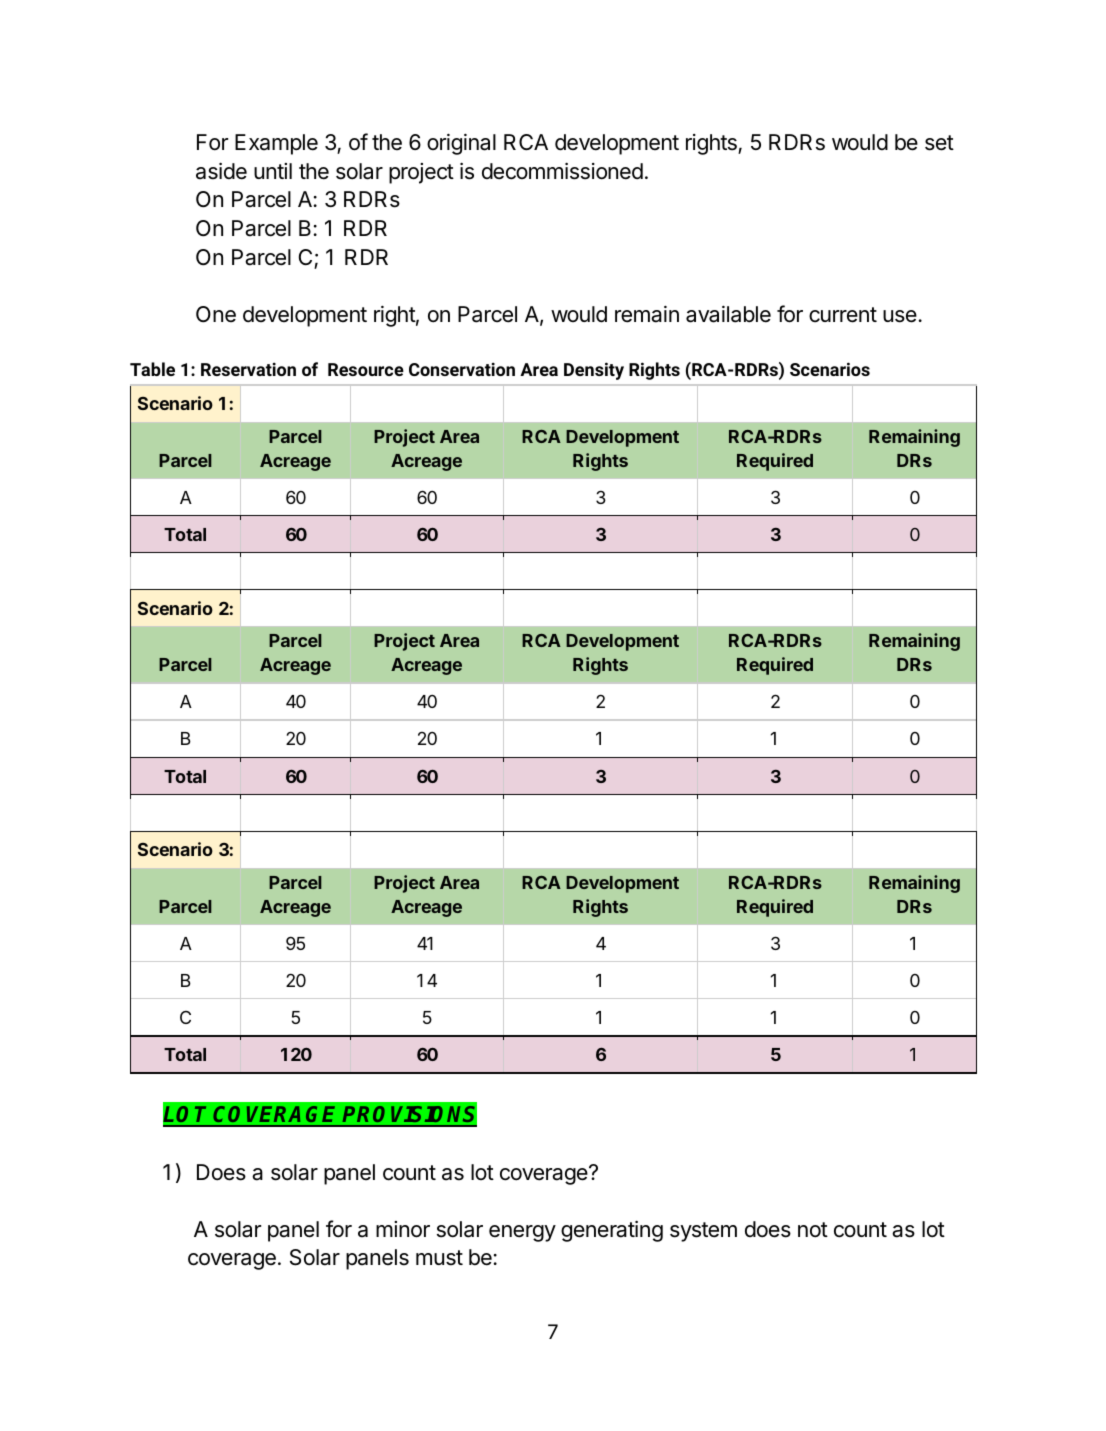 This screenshot has height=1431, width=1106. Describe the element at coordinates (221, 171) in the screenshot. I see `aside` at that location.
